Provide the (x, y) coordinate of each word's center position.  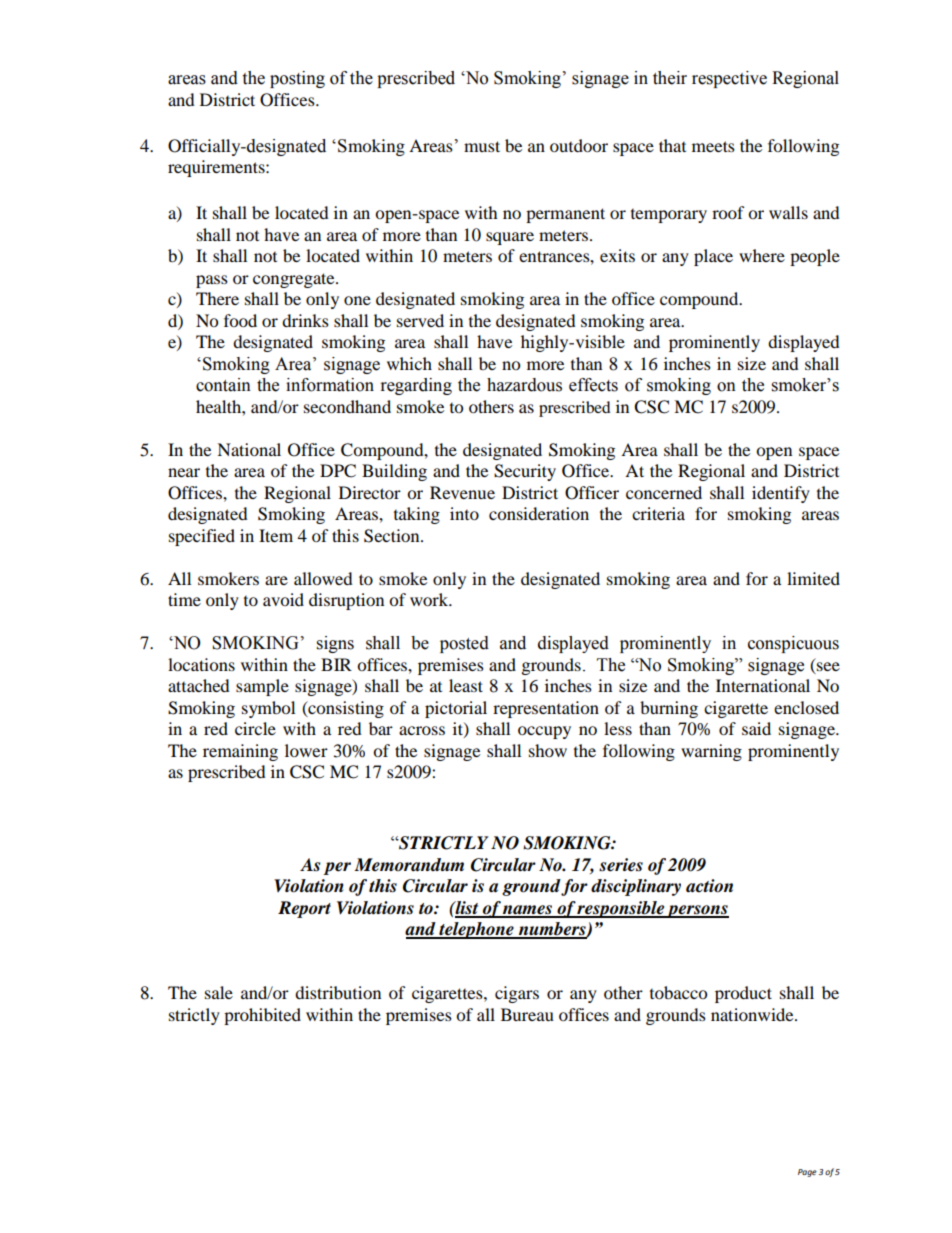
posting (297, 79)
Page (807, 1173)
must (482, 146)
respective (729, 79)
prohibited (262, 1016)
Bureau (527, 1014)
